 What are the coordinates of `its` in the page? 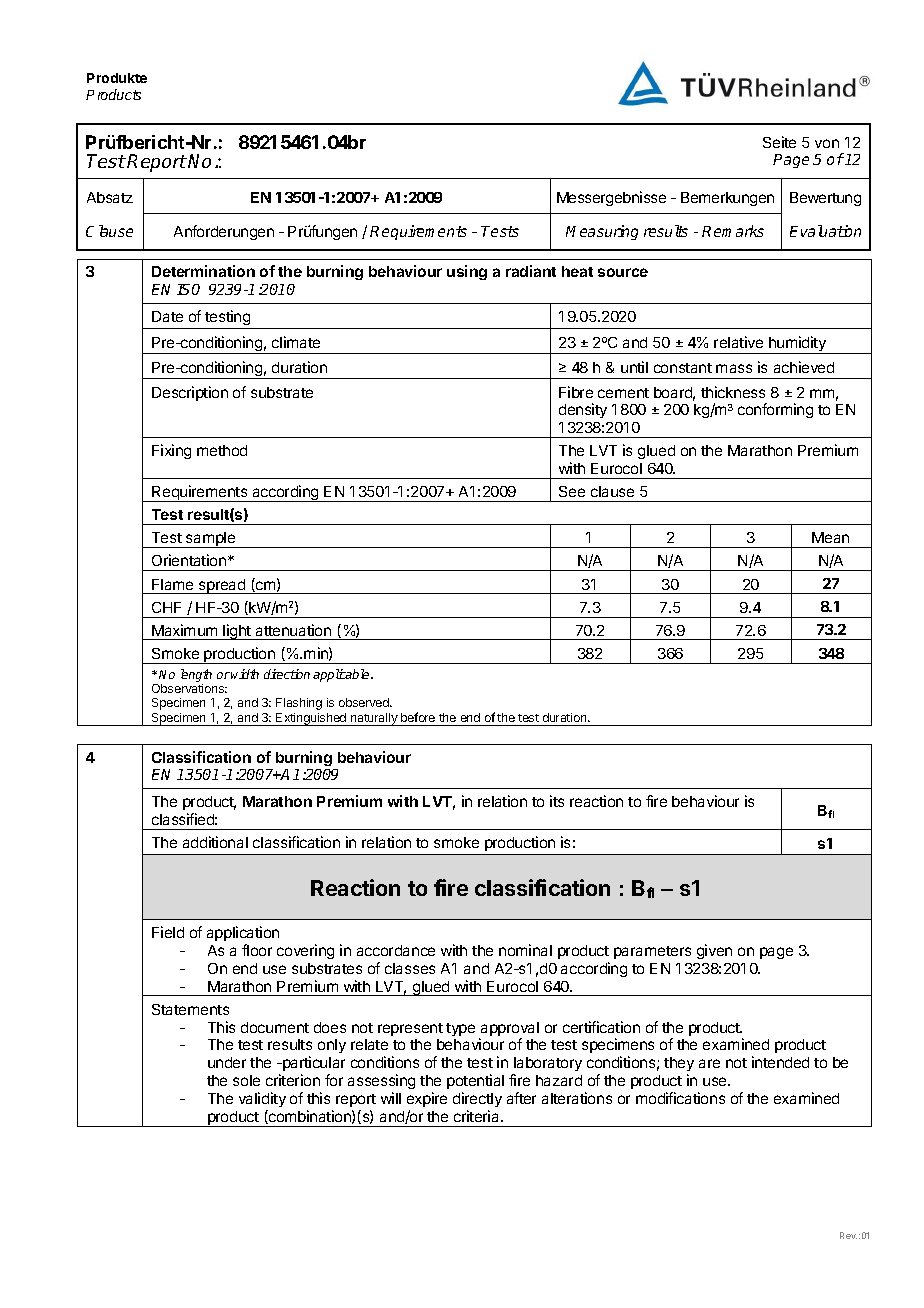 It's located at (557, 801).
